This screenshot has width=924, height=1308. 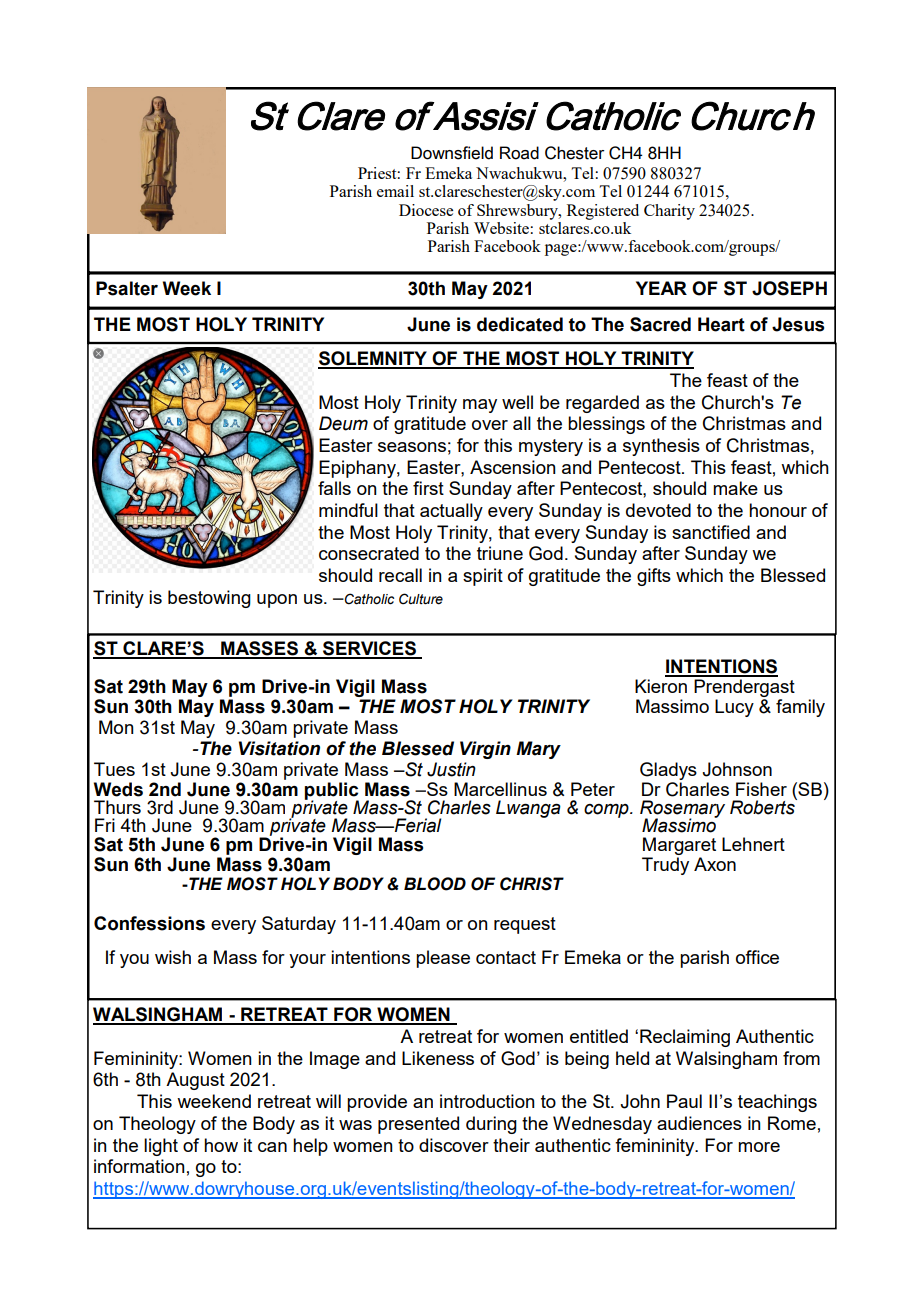 What do you see at coordinates (699, 1123) in the screenshot?
I see `audiences` at bounding box center [699, 1123].
